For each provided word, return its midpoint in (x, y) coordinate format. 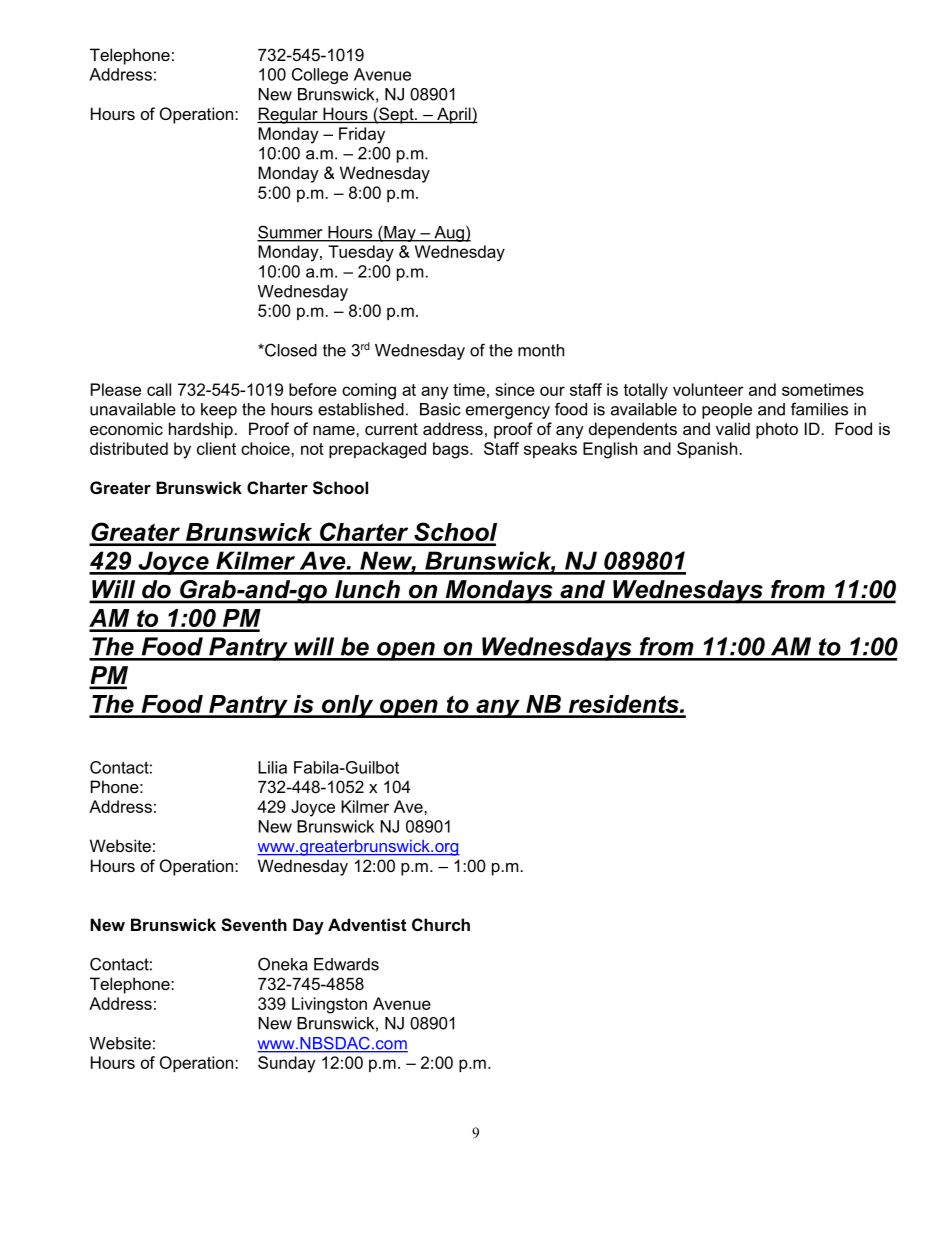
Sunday (287, 1064)
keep (219, 411)
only (348, 706)
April (454, 115)
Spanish (707, 450)
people (727, 411)
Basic (440, 409)
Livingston (329, 1005)
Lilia (272, 767)
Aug (449, 234)
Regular (288, 115)
